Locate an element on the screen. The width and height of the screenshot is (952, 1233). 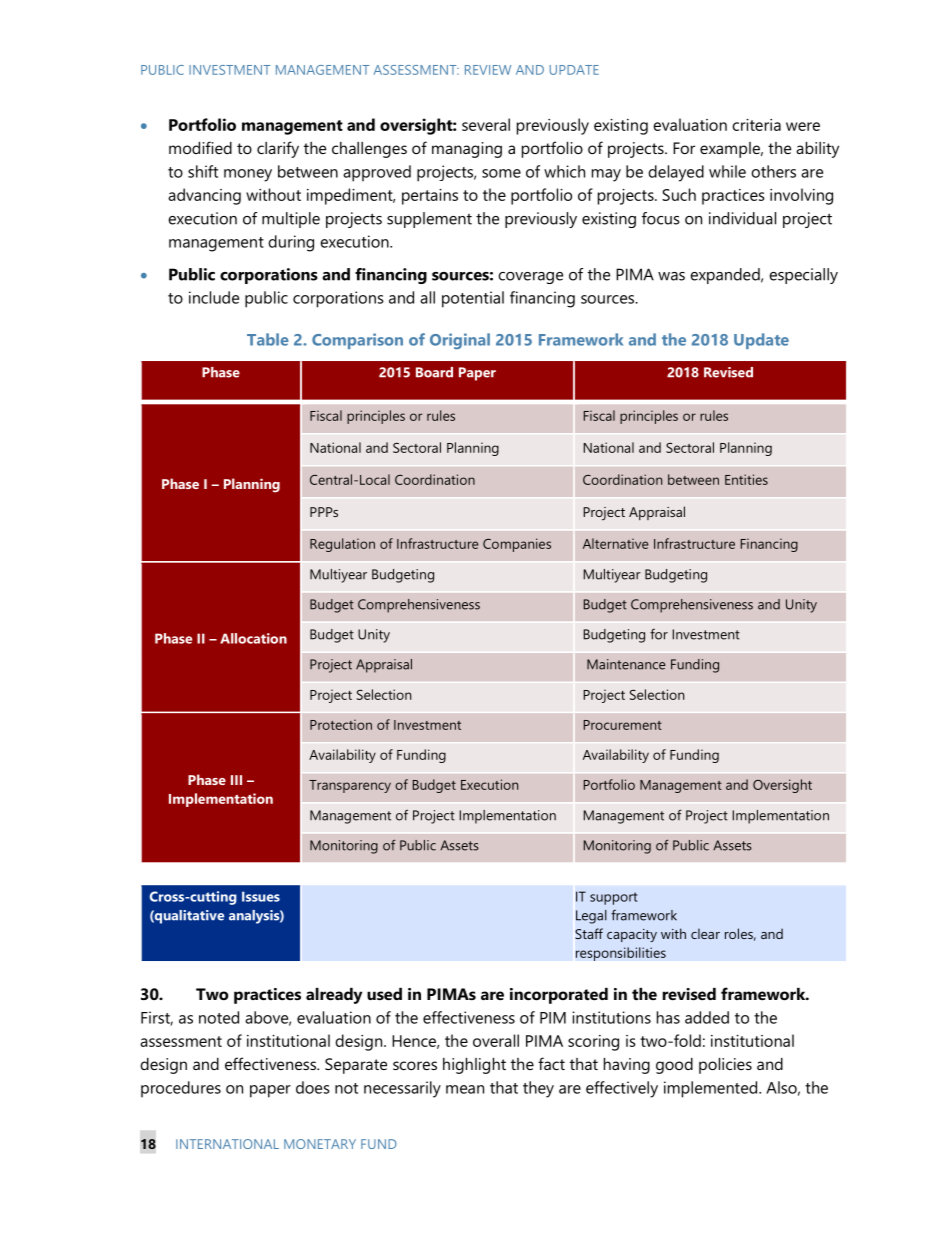
does is located at coordinates (313, 1087).
